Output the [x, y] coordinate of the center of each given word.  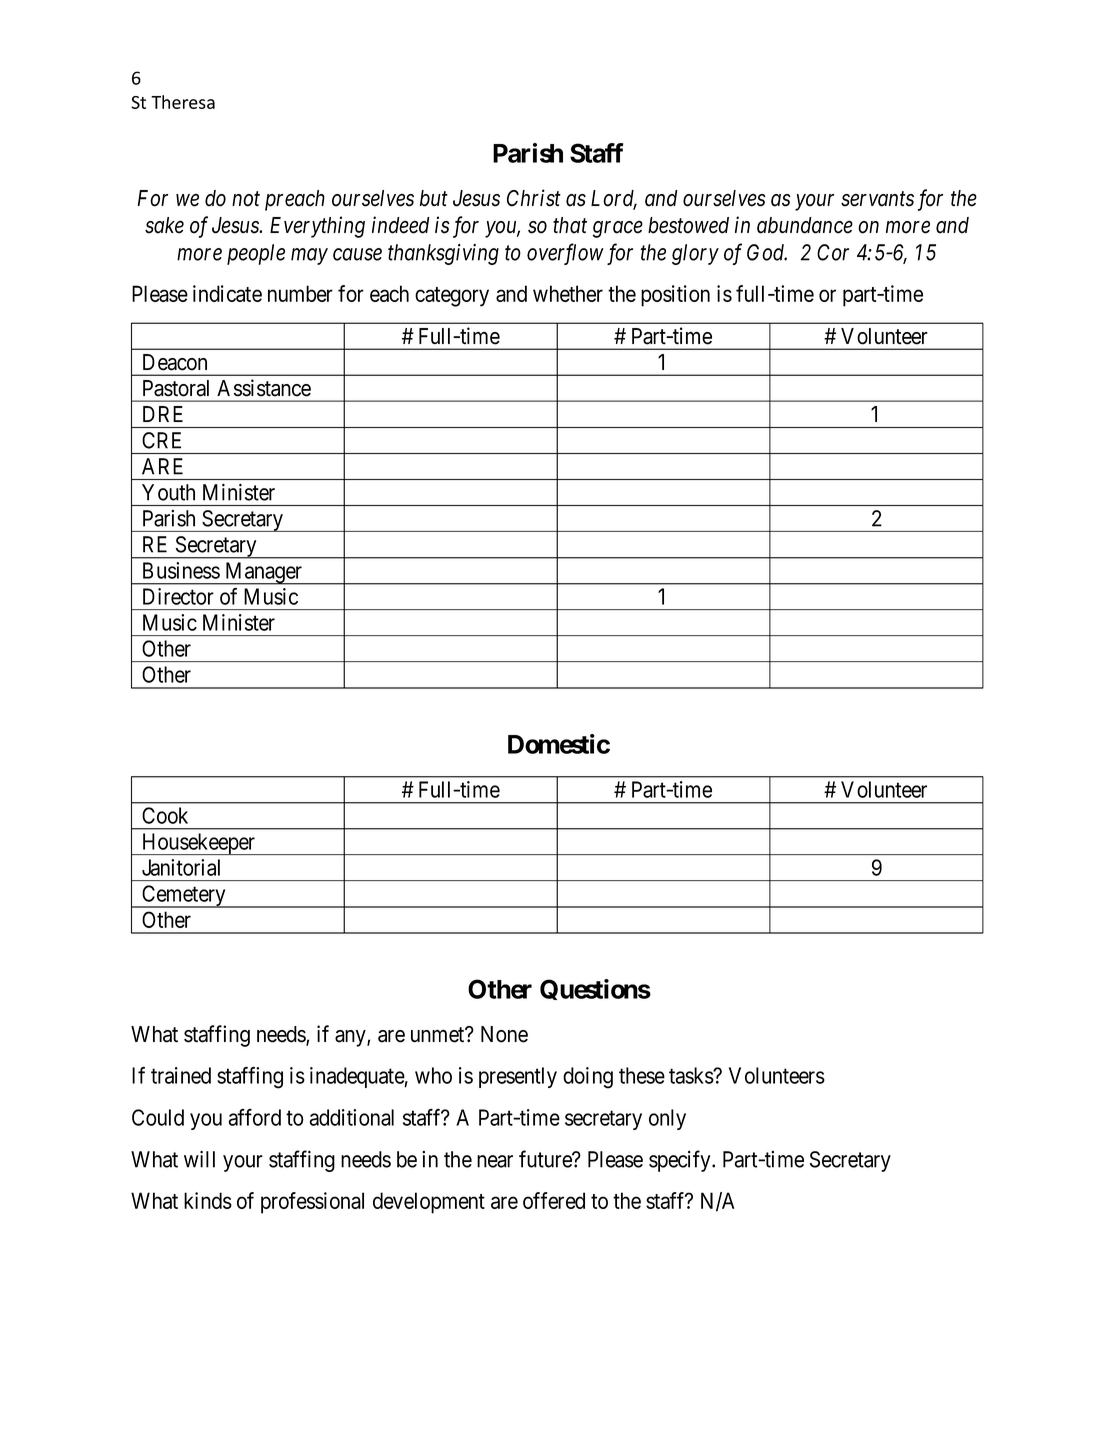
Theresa [183, 102]
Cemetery [184, 896]
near [495, 1161]
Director [178, 596]
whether [568, 293]
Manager [264, 573]
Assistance [264, 388]
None [504, 1034]
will [199, 1159]
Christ [534, 198]
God [767, 252]
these [642, 1075]
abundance [805, 225]
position [675, 296]
